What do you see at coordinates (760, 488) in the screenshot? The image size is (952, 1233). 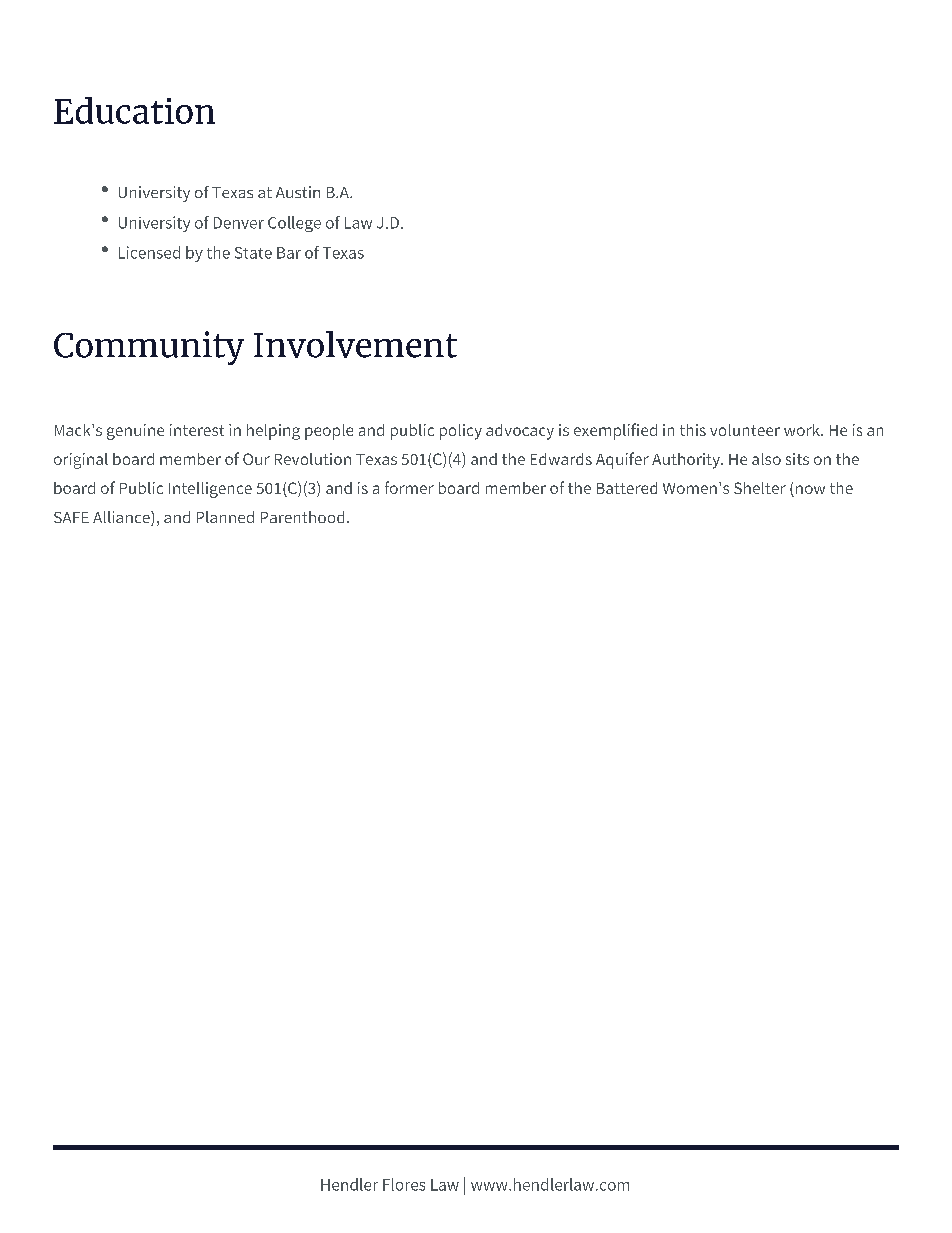 I see `Shelter` at bounding box center [760, 488].
